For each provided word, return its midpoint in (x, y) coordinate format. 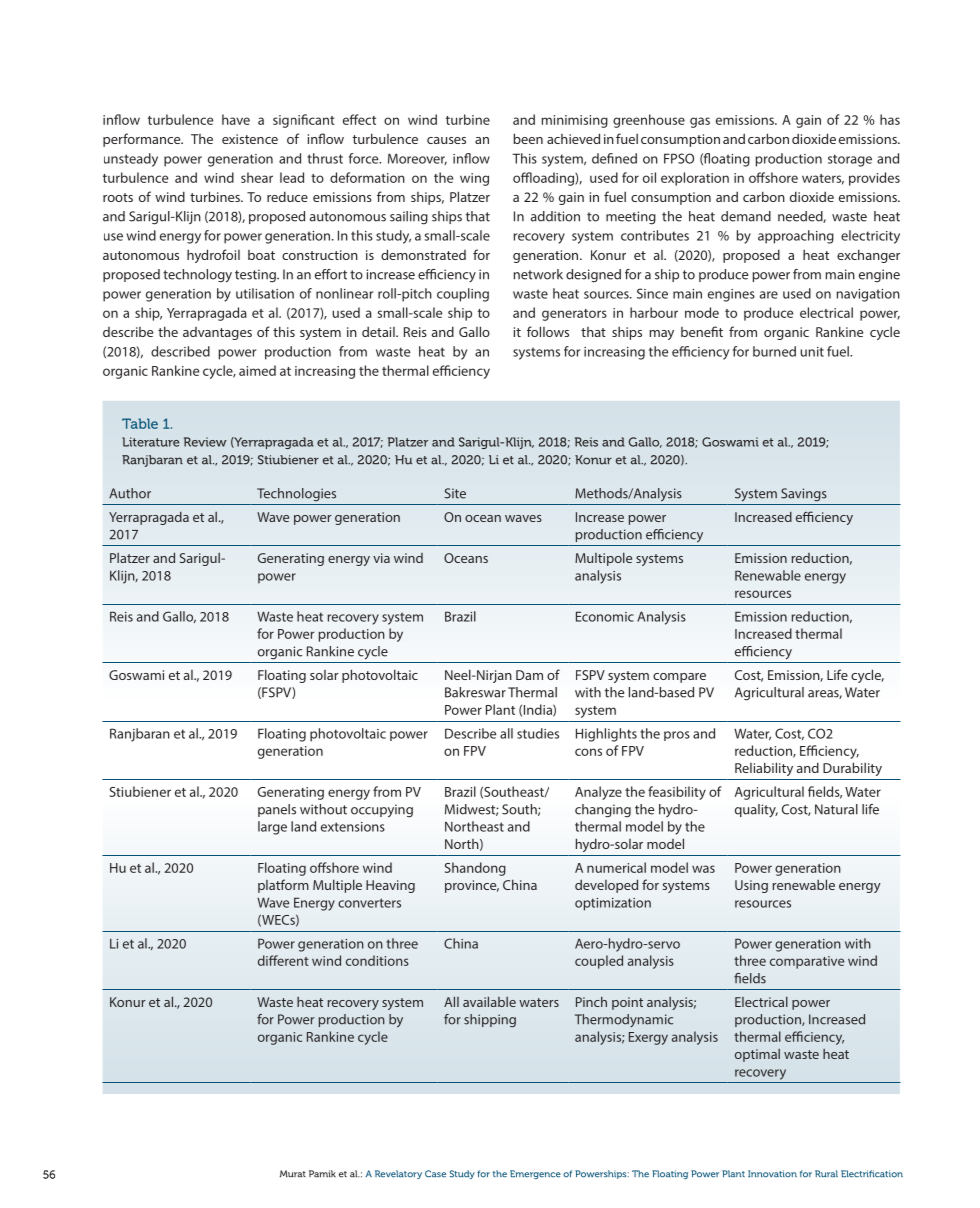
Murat (293, 1174)
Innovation (772, 1174)
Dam (529, 675)
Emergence (535, 1174)
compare (679, 678)
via (381, 558)
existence (250, 139)
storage (850, 160)
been (528, 138)
